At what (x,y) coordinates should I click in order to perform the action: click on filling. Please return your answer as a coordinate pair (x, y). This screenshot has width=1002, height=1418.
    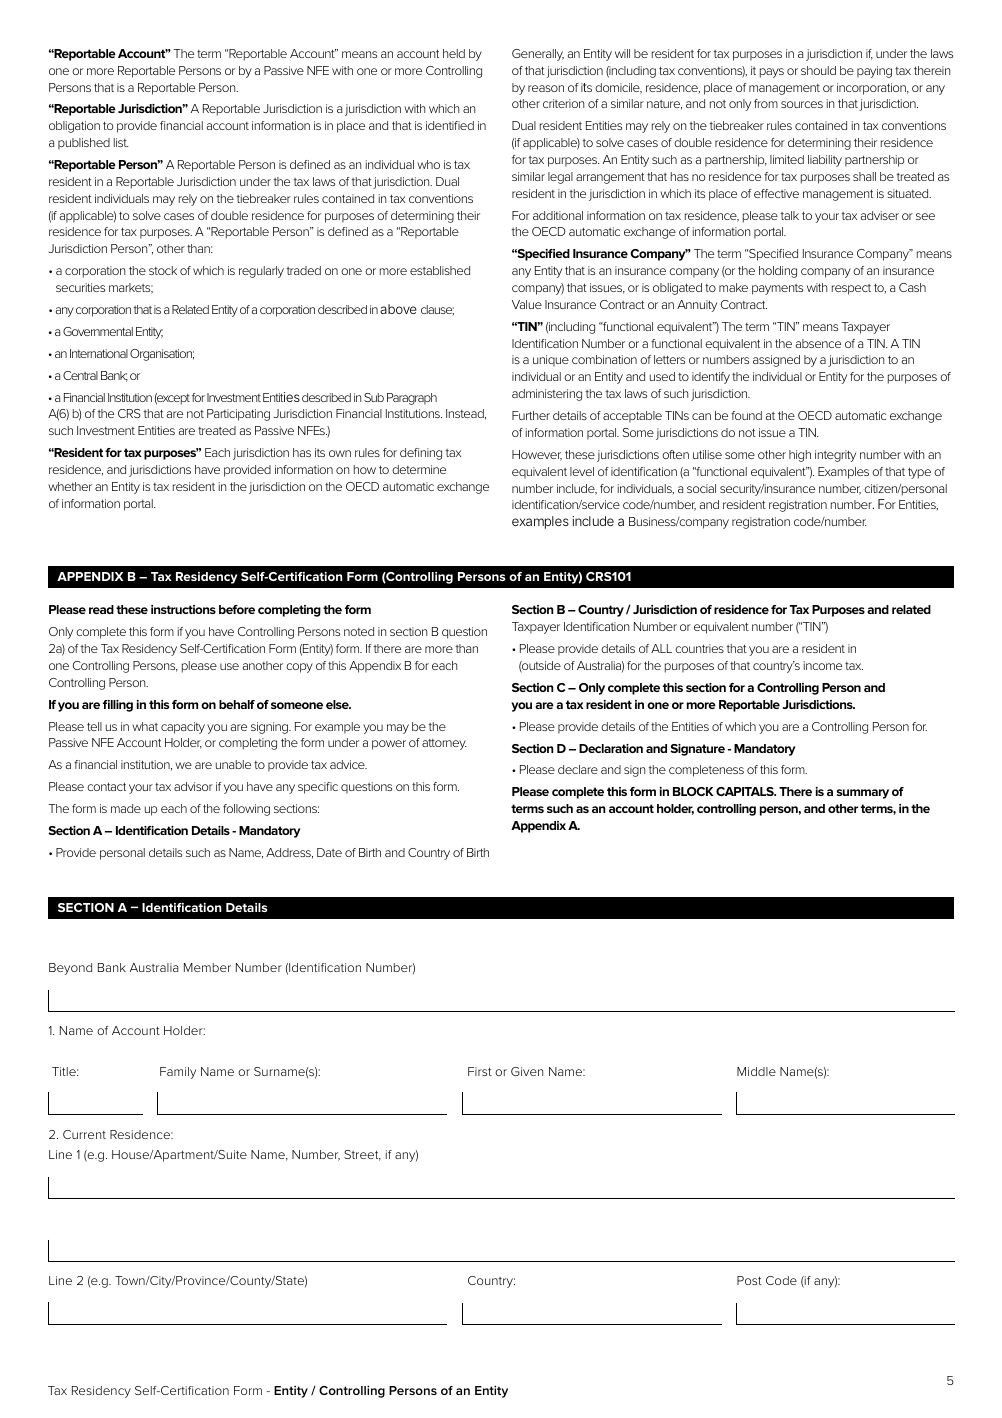
    Looking at the image, I should click on (118, 706).
